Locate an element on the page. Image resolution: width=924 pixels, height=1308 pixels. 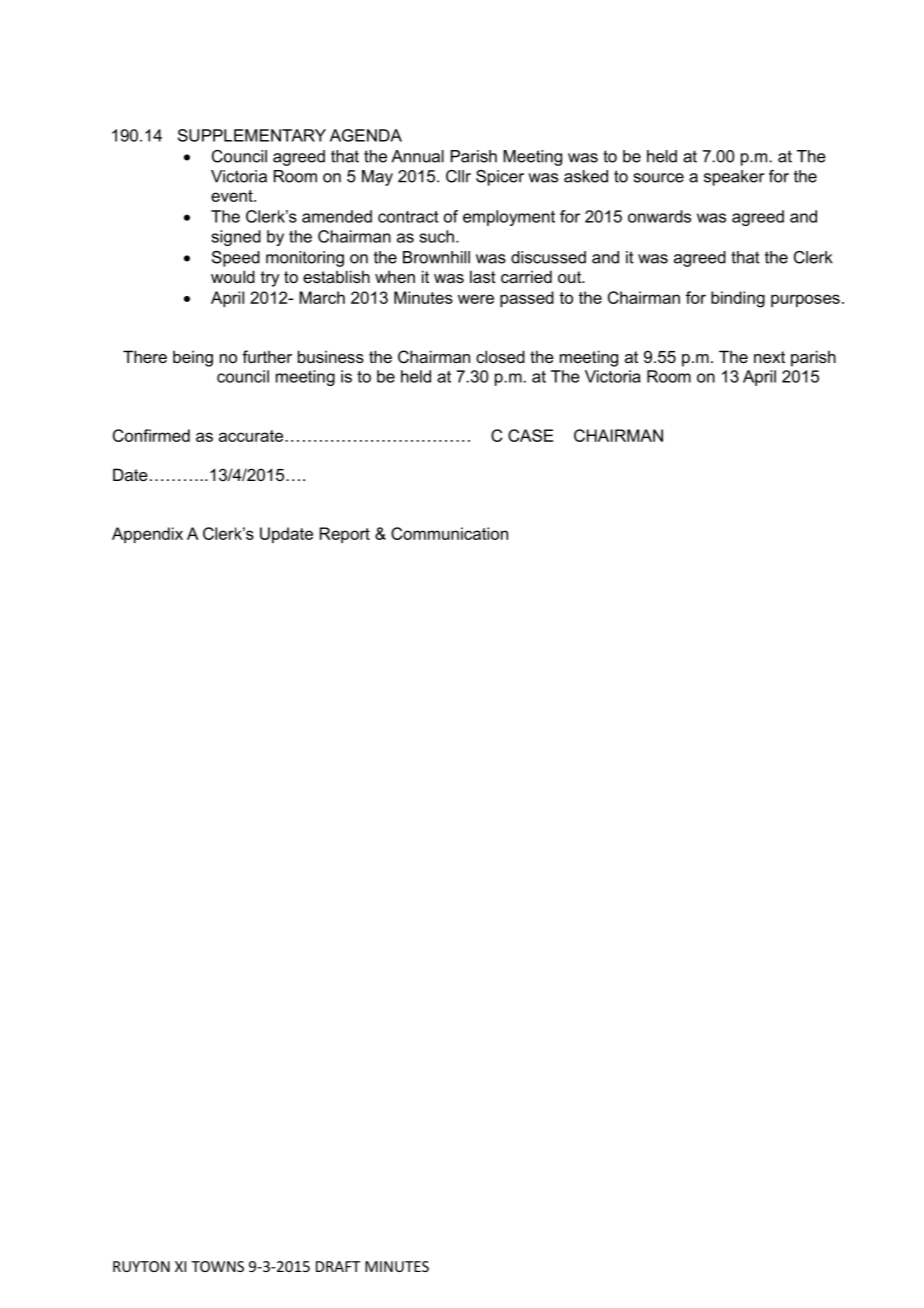
Communication is located at coordinates (449, 533).
